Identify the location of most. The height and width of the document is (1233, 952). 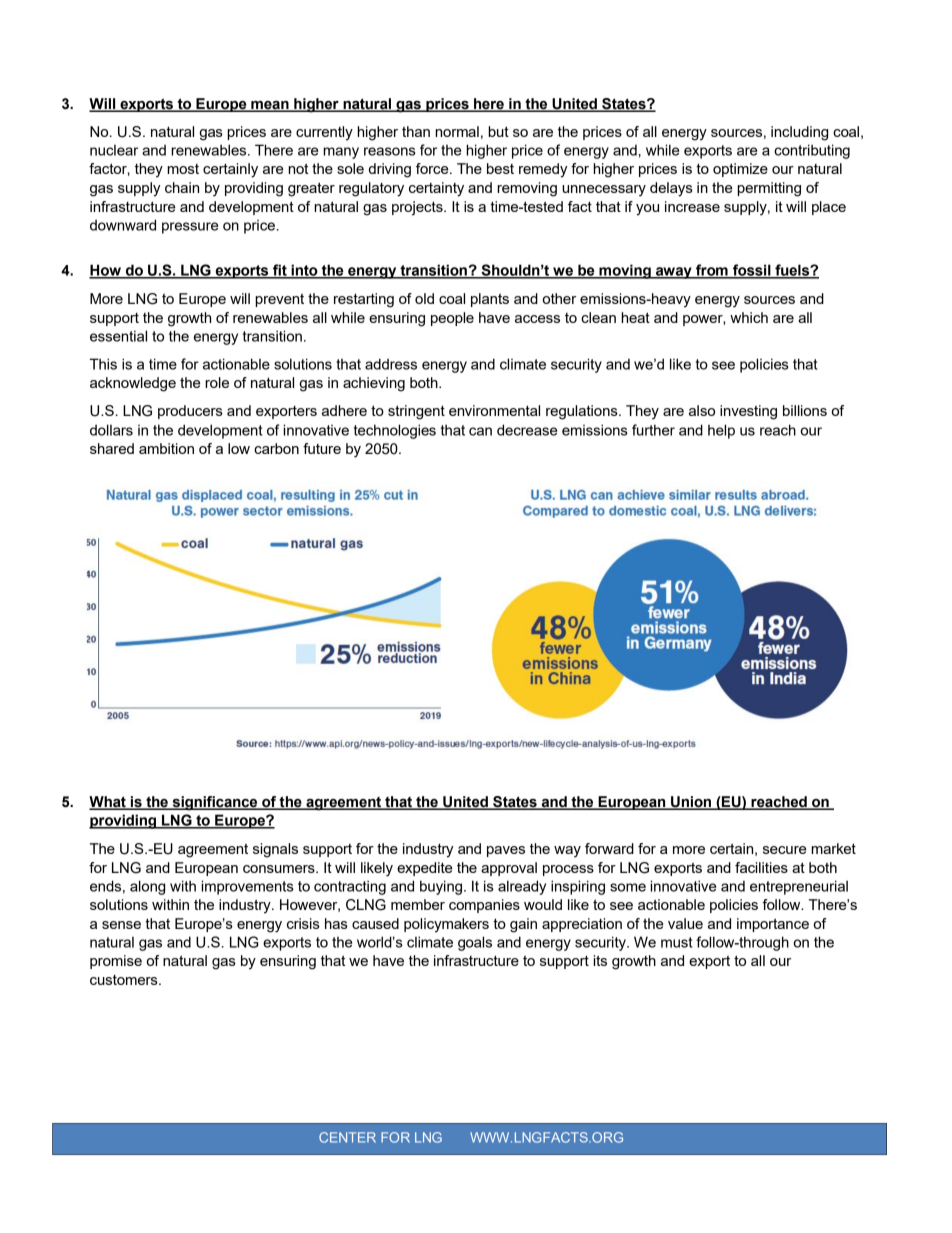
(183, 169).
